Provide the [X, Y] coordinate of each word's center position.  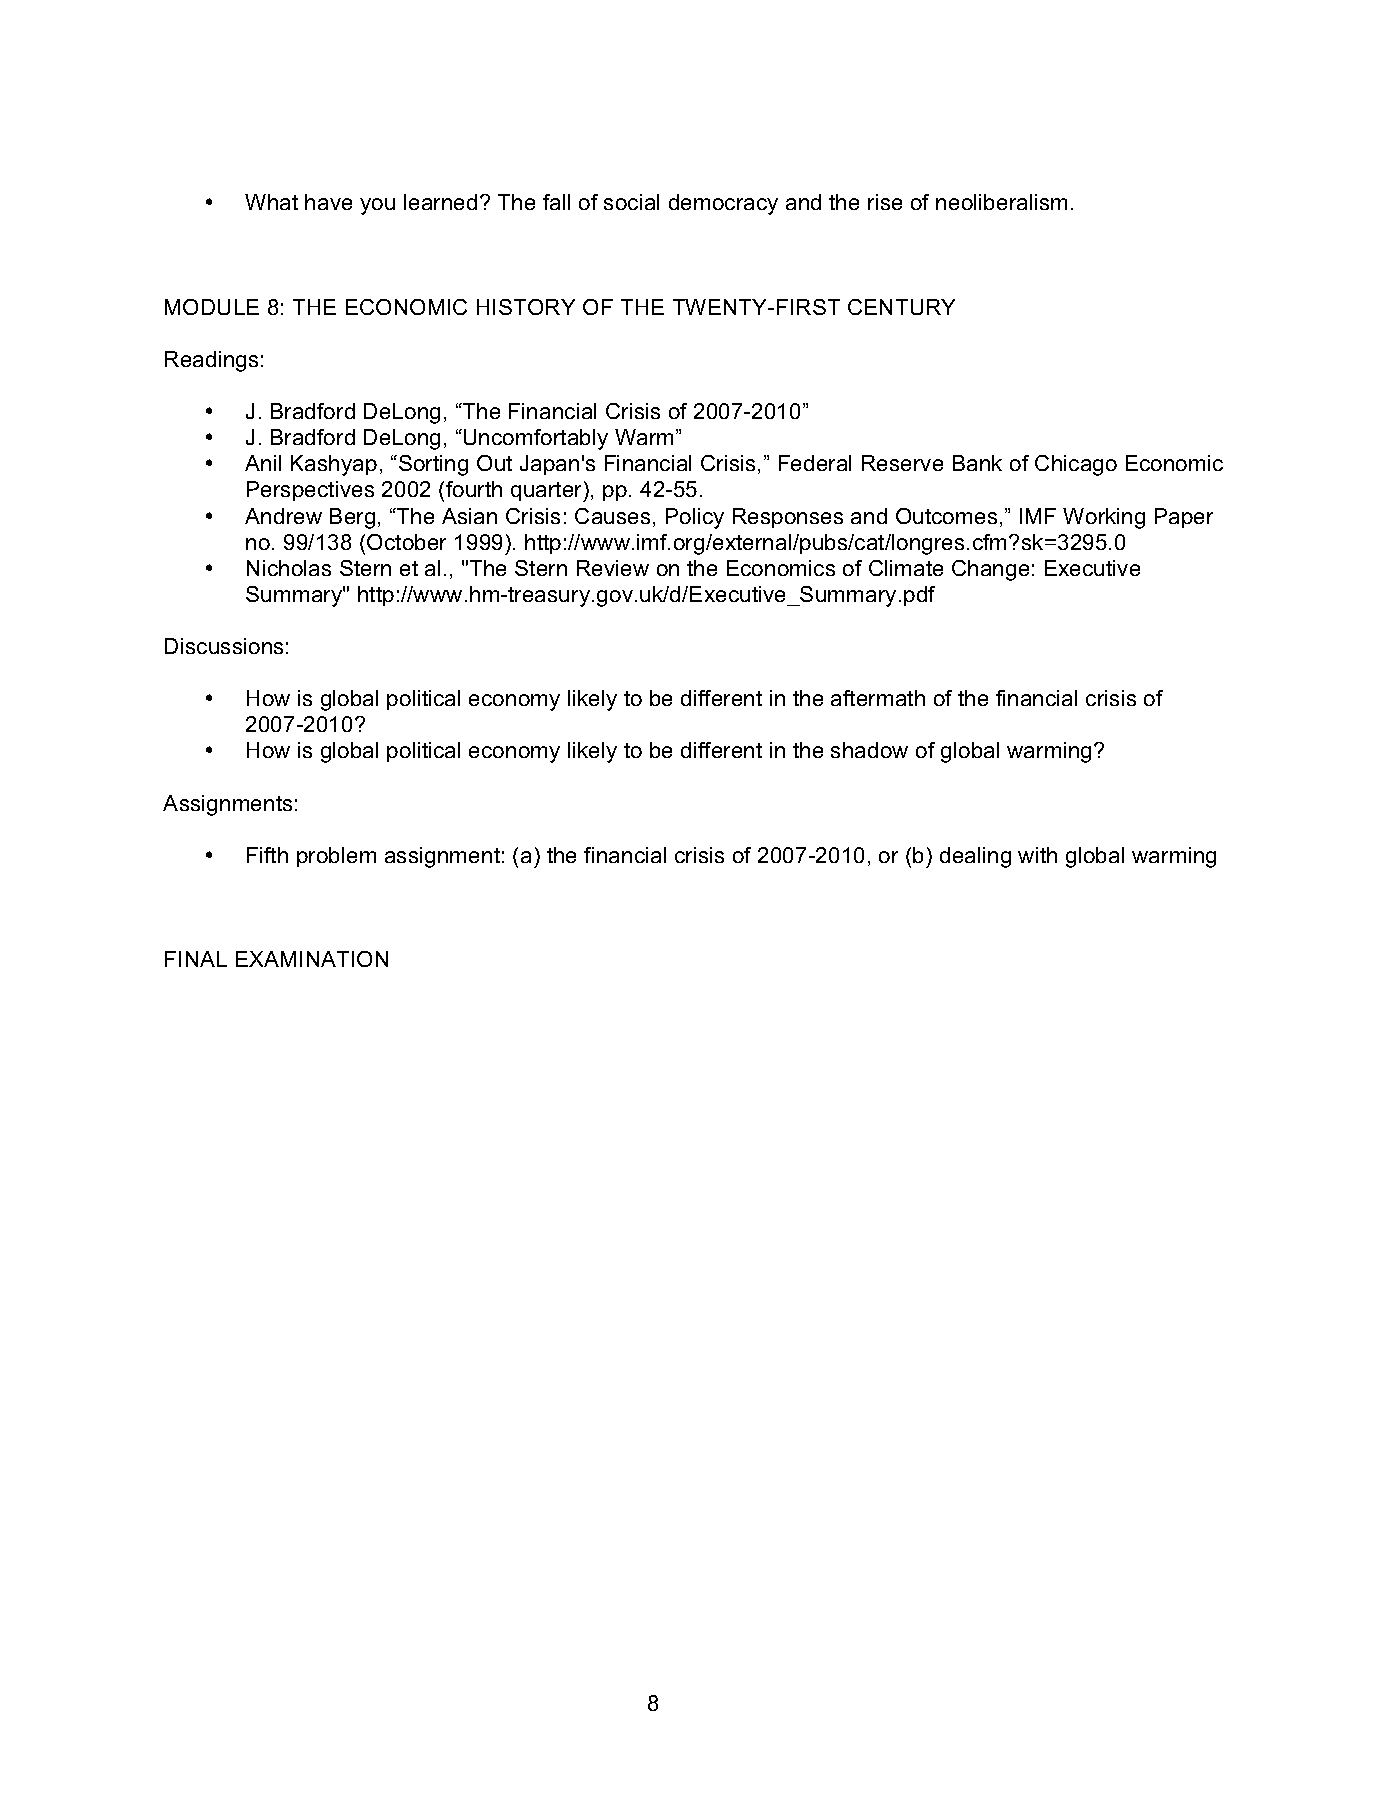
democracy [723, 204]
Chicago [1076, 465]
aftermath [878, 698]
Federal [815, 463]
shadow [869, 750]
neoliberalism [1001, 202]
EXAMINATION [312, 959]
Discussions [224, 646]
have [328, 202]
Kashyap [334, 465]
